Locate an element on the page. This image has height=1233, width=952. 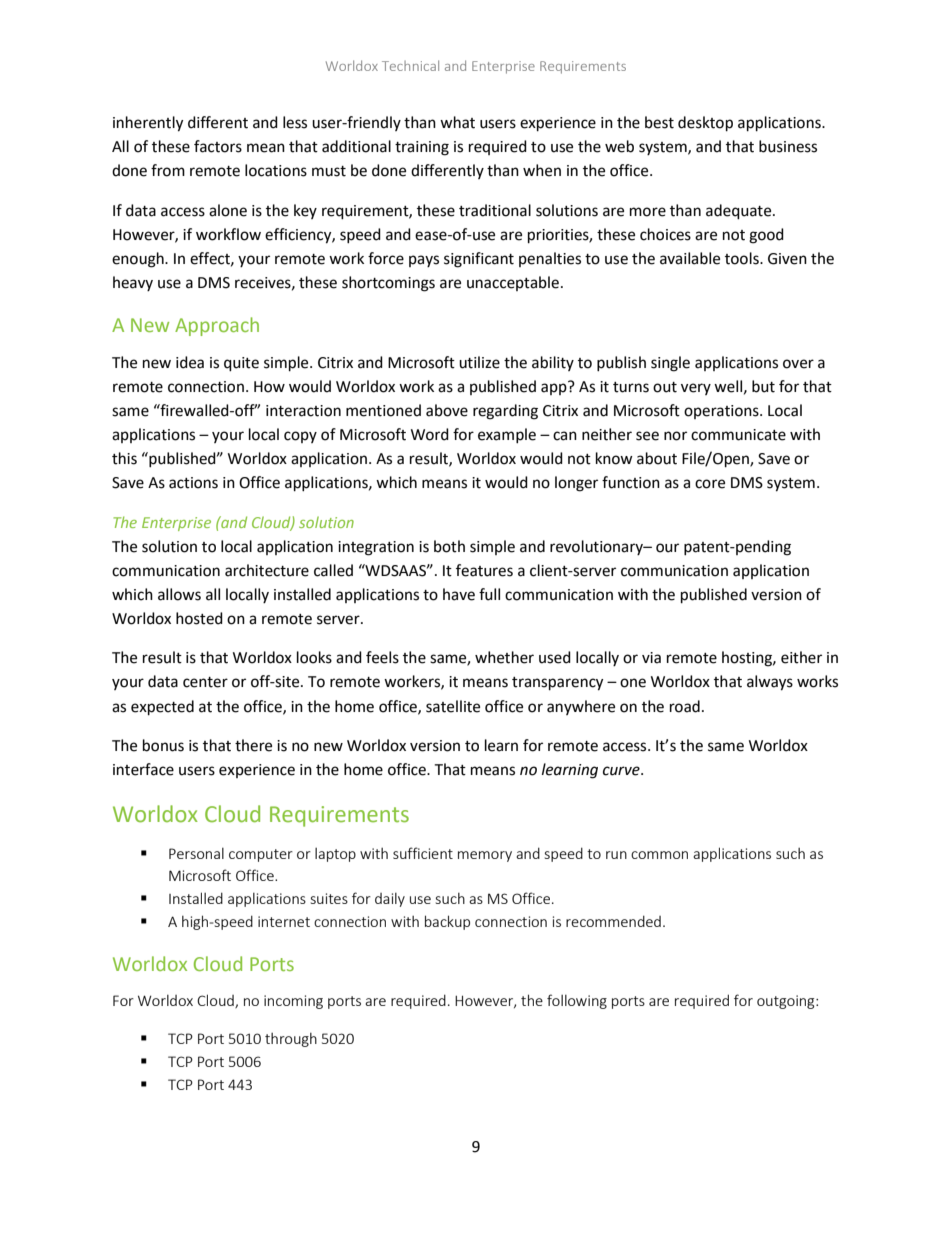
common is located at coordinates (659, 855).
